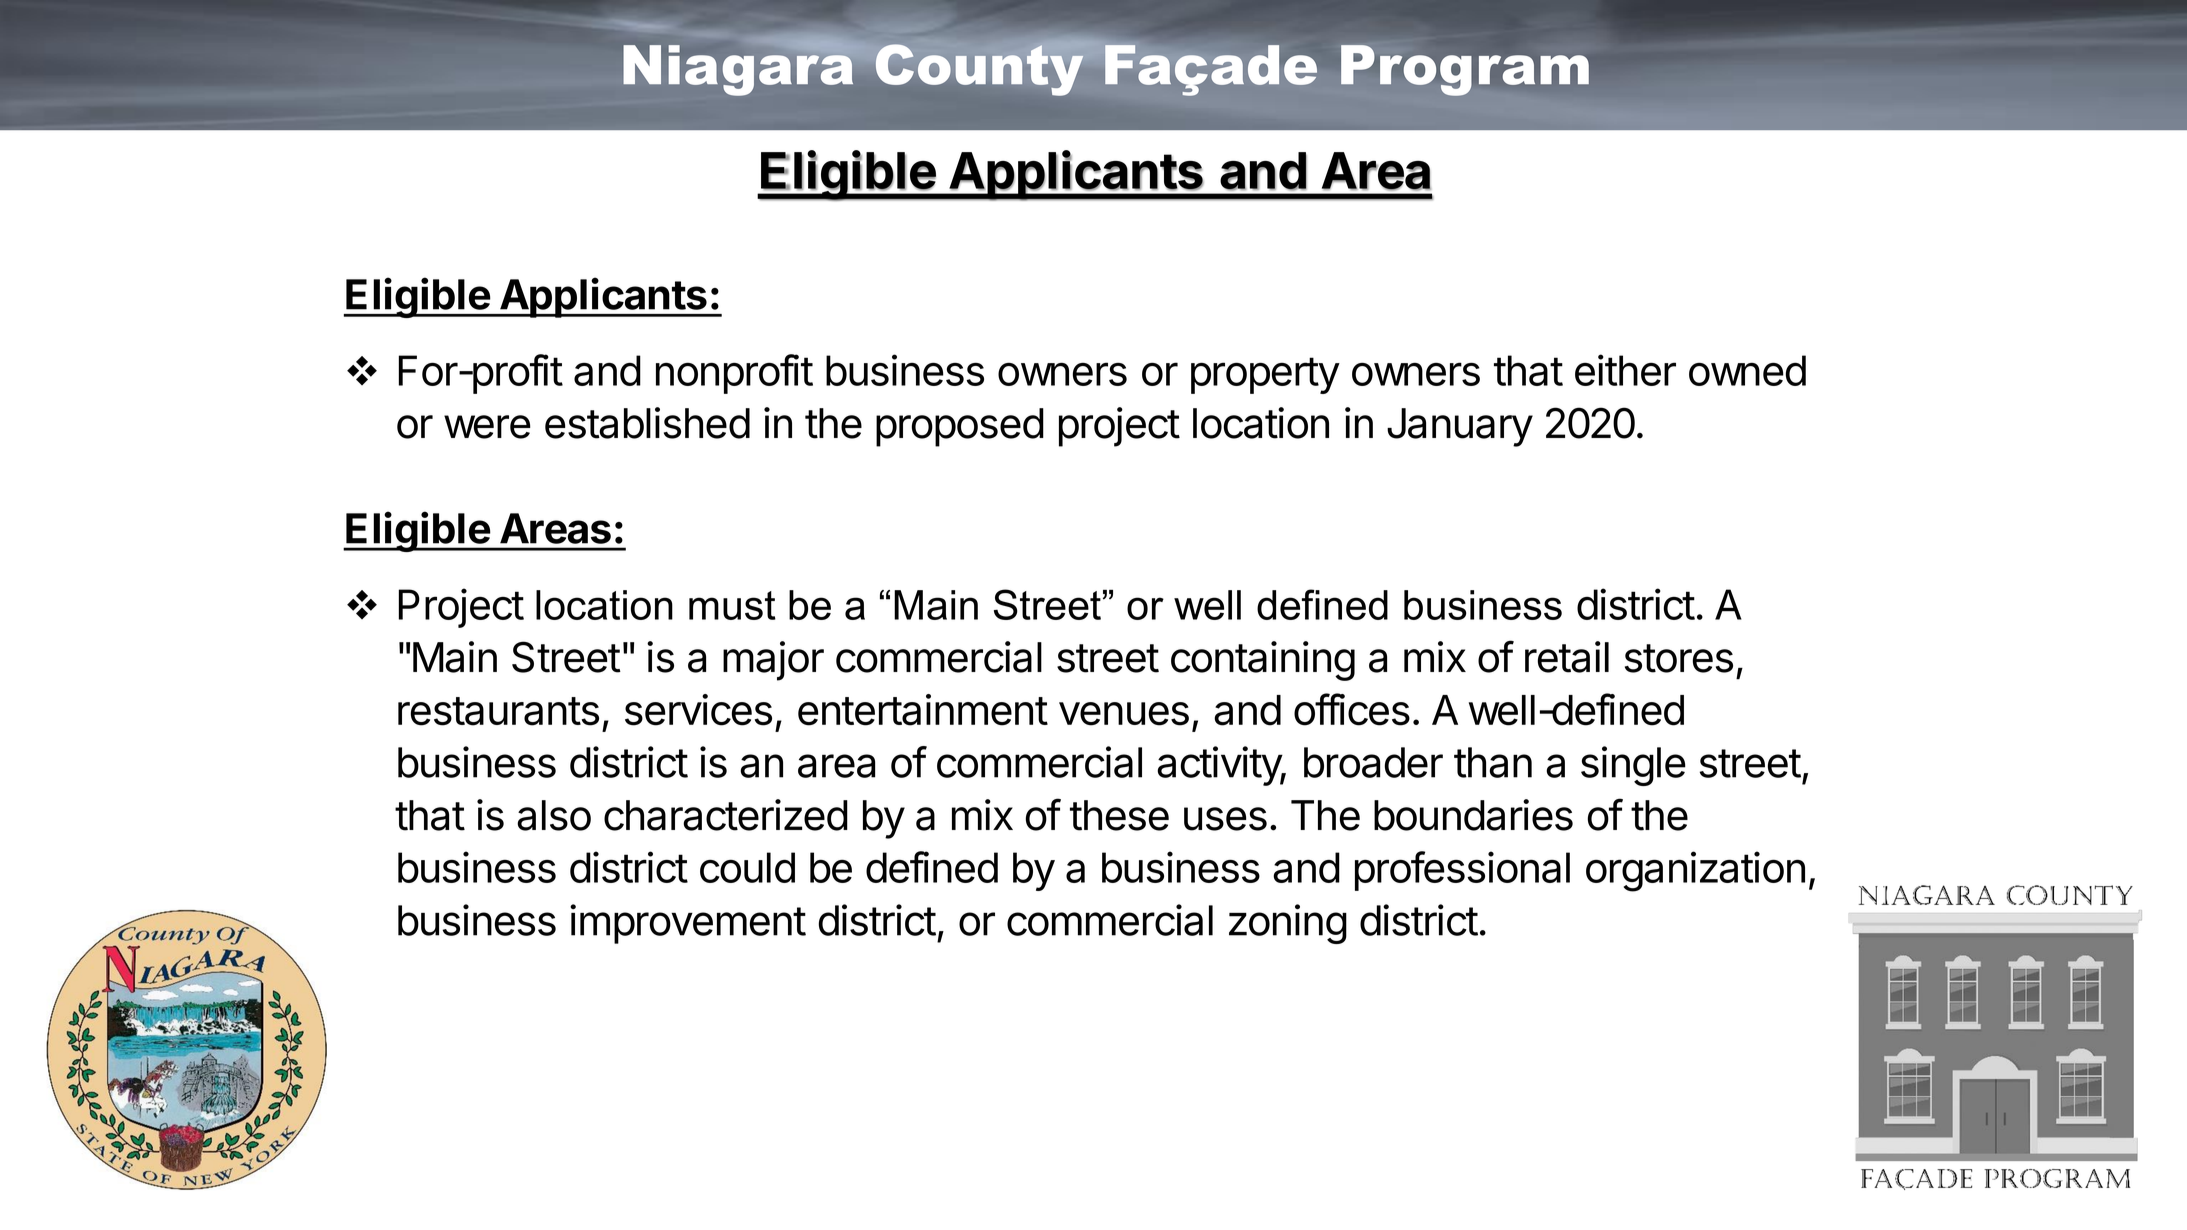 This document has width=2187, height=1230. What do you see at coordinates (738, 69) in the document?
I see `Niagara` at bounding box center [738, 69].
